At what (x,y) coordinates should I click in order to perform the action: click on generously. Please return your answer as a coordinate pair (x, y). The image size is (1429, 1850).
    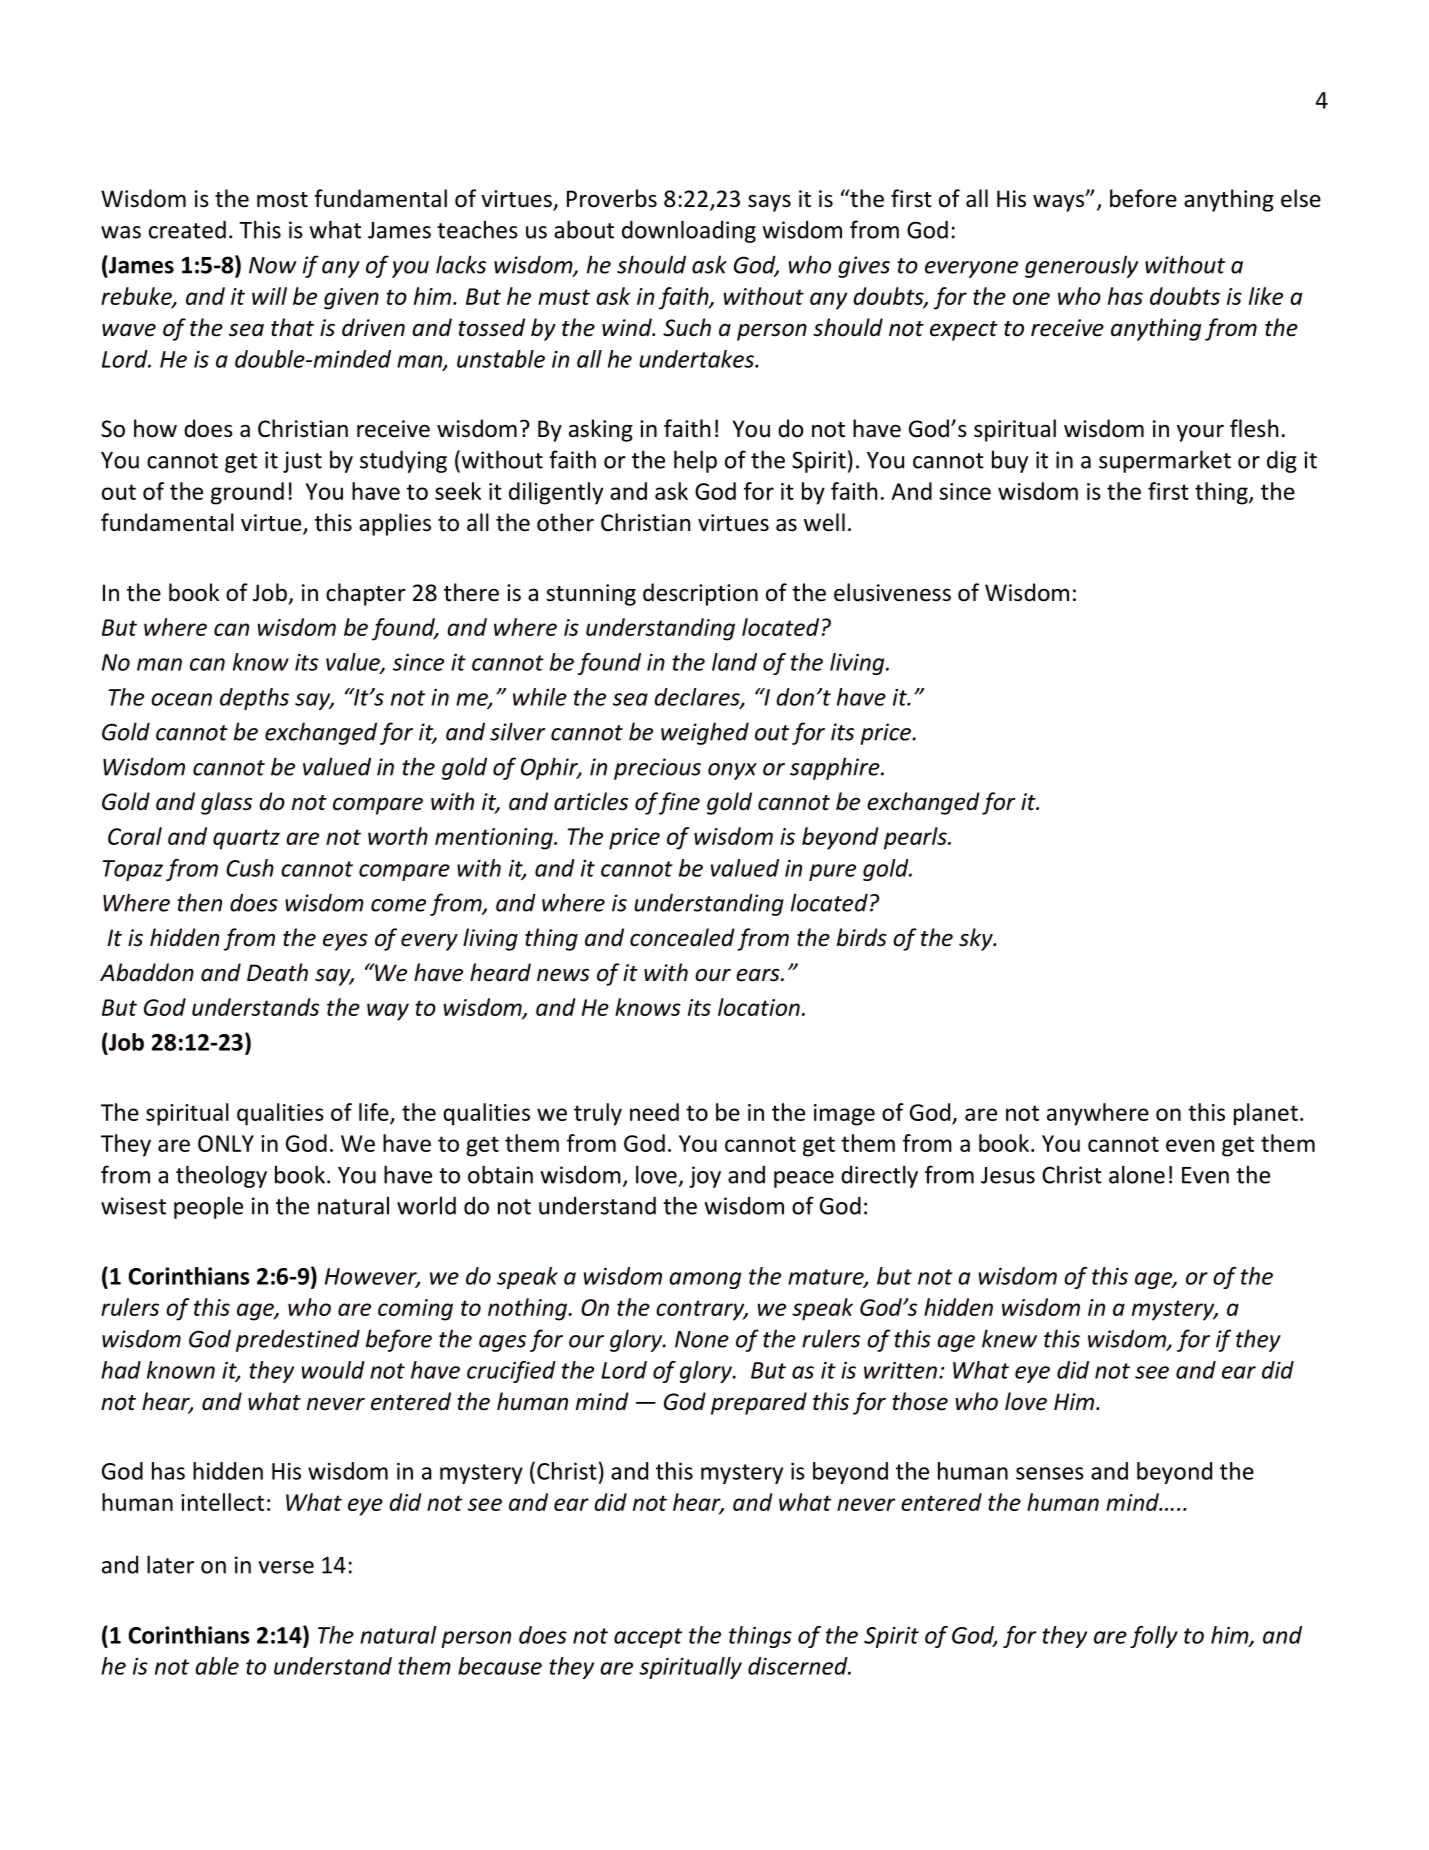
    Looking at the image, I should click on (1081, 266).
